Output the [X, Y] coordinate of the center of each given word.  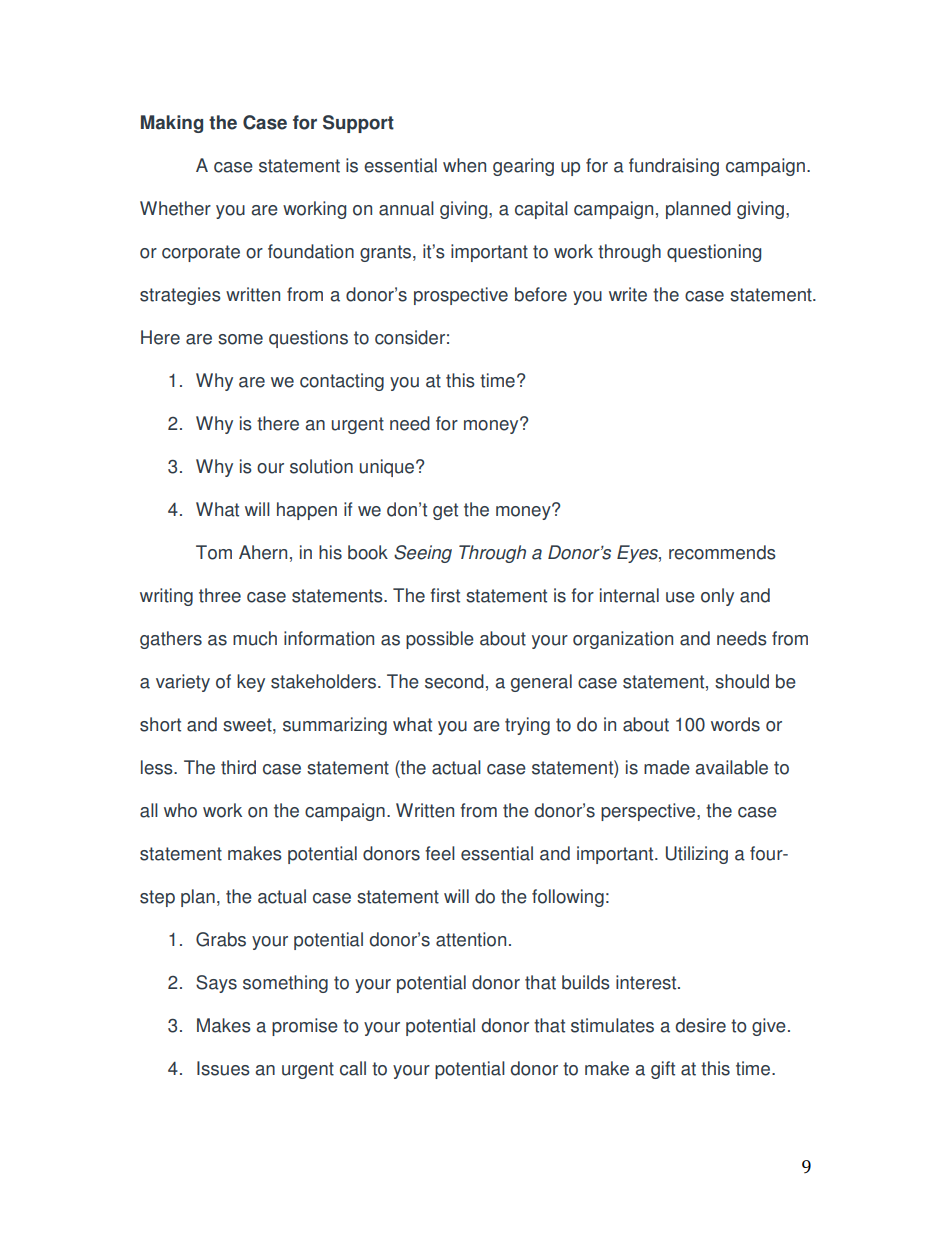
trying [527, 726]
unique [388, 468]
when [464, 165]
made [667, 767]
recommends [722, 552]
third [238, 767]
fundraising [674, 167]
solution [321, 466]
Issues [223, 1068]
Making [172, 124]
